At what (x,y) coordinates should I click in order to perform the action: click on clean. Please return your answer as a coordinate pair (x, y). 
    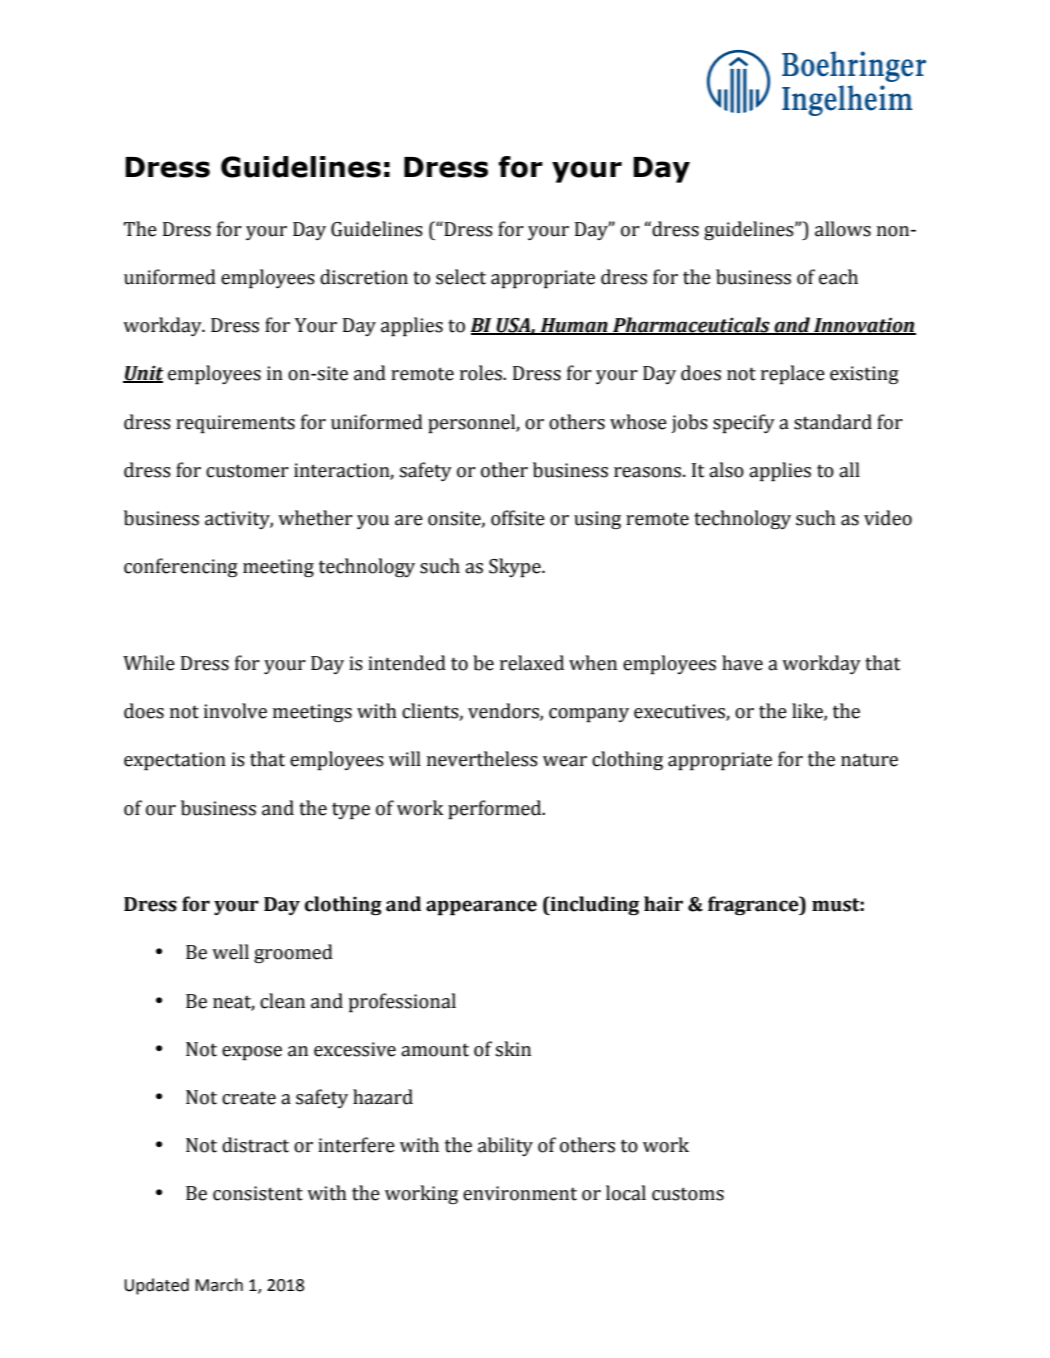
    Looking at the image, I should click on (282, 1001).
